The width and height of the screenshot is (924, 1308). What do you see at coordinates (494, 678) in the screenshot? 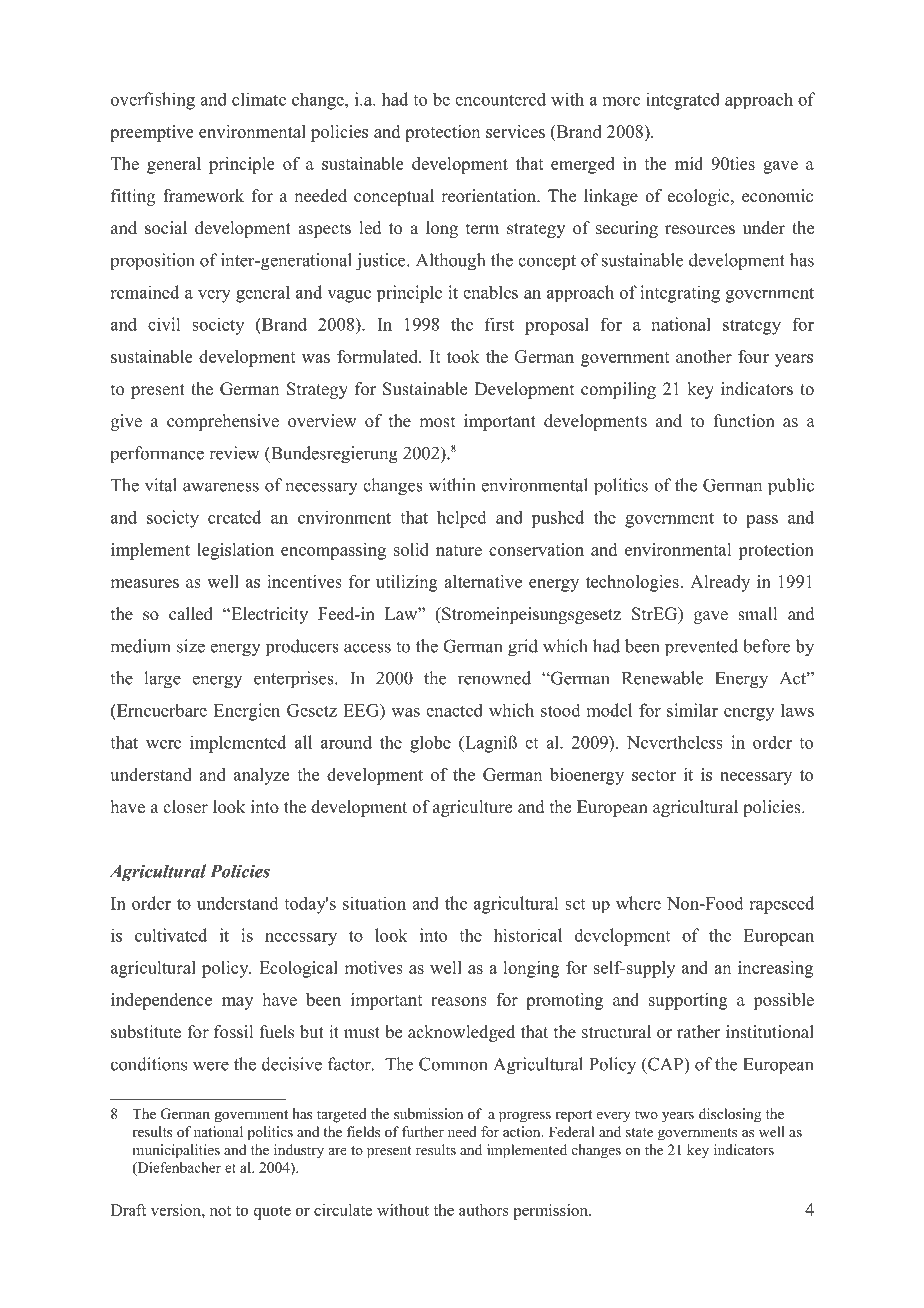
I see `renowned` at bounding box center [494, 678].
